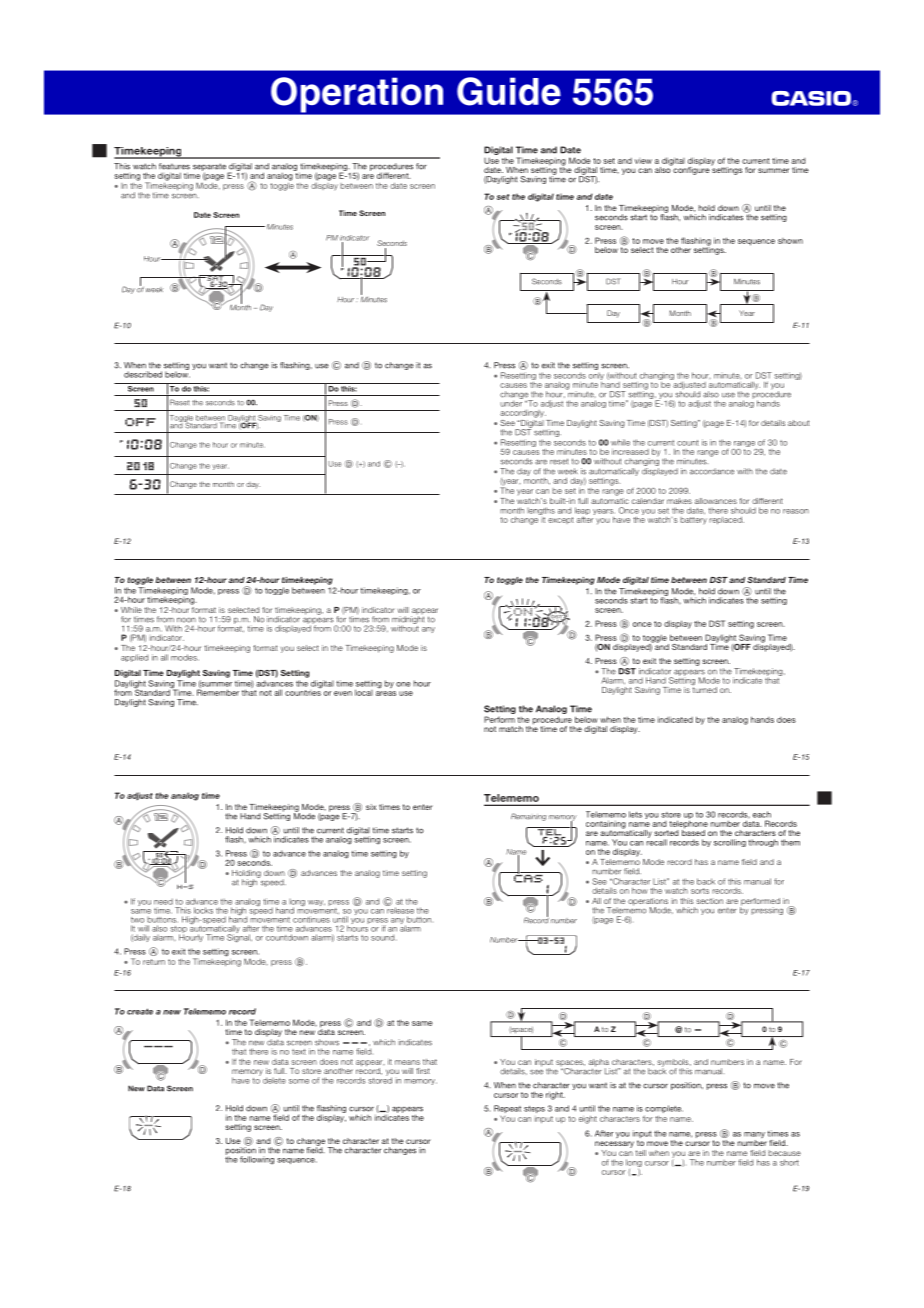  Describe the element at coordinates (186, 620) in the screenshot. I see `noon` at that location.
